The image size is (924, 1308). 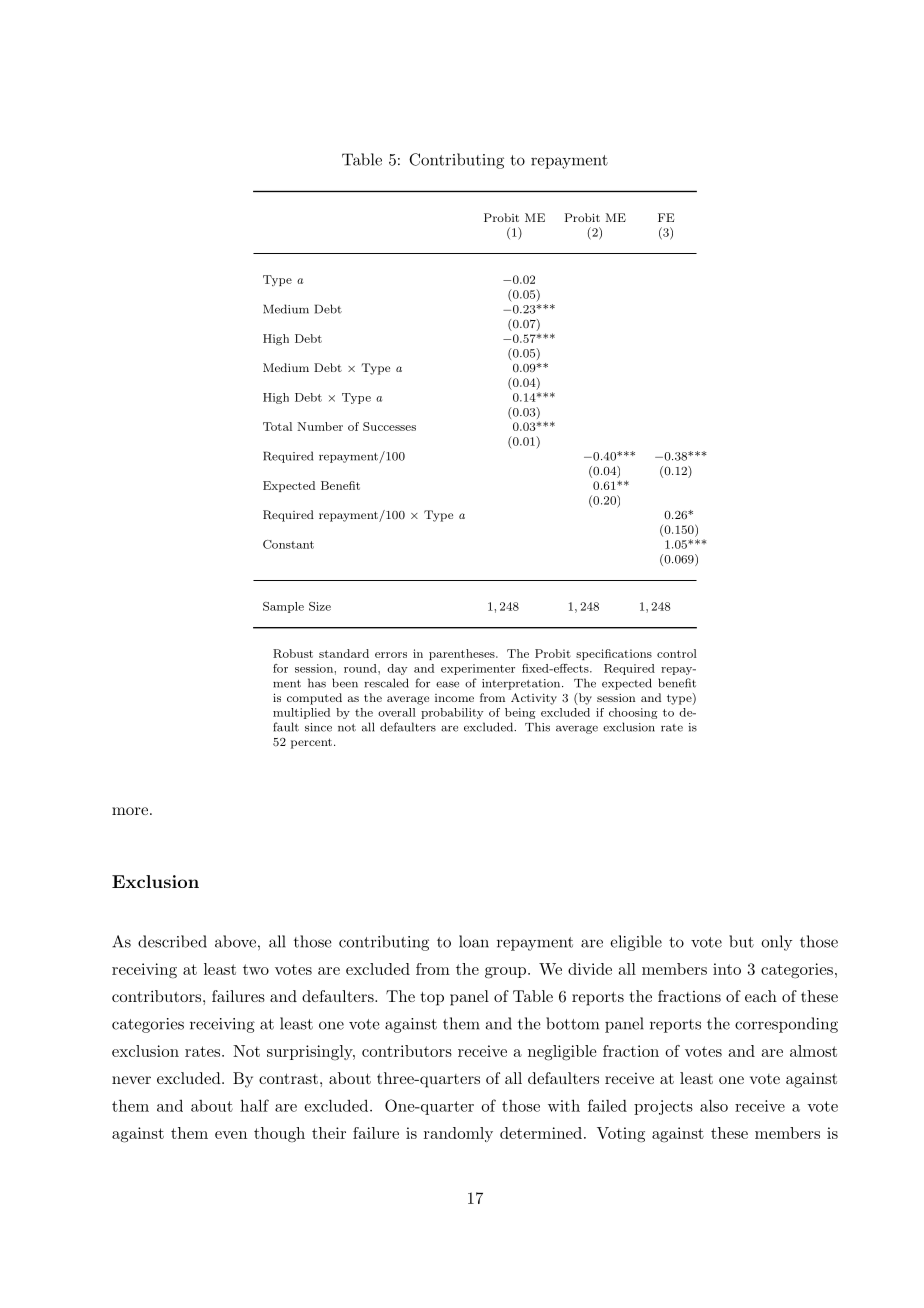 I want to click on randomly, so click(x=458, y=1134).
